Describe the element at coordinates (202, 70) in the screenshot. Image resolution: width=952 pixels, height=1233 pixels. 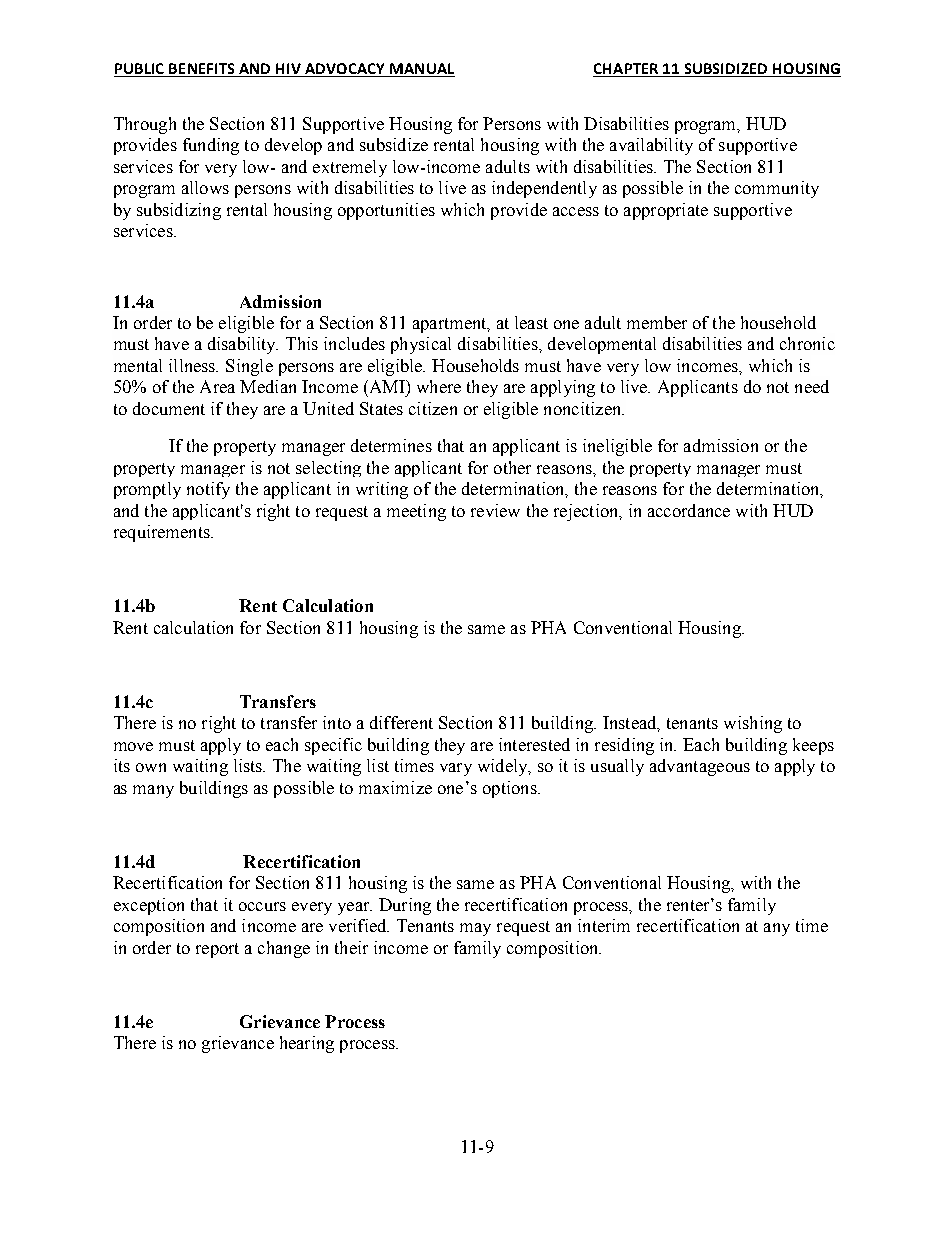
I see `BENEFITS` at that location.
